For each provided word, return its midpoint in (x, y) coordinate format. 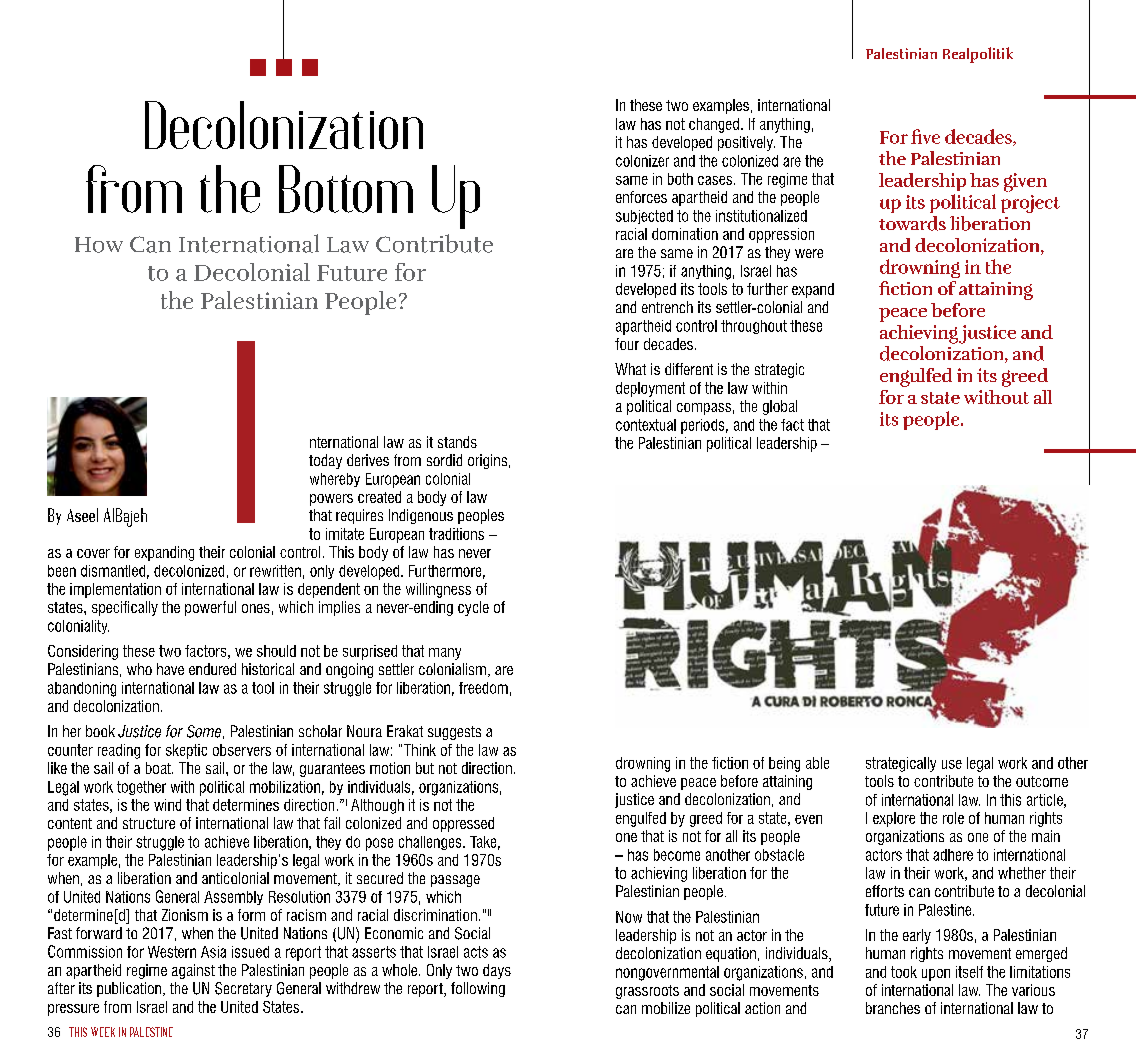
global (780, 407)
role (953, 818)
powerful (210, 608)
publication (130, 989)
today (325, 461)
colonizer (642, 161)
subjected (644, 217)
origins (489, 461)
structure (149, 823)
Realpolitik (978, 55)
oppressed (463, 824)
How (99, 245)
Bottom (346, 189)
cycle (473, 608)
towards (912, 223)
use (952, 764)
